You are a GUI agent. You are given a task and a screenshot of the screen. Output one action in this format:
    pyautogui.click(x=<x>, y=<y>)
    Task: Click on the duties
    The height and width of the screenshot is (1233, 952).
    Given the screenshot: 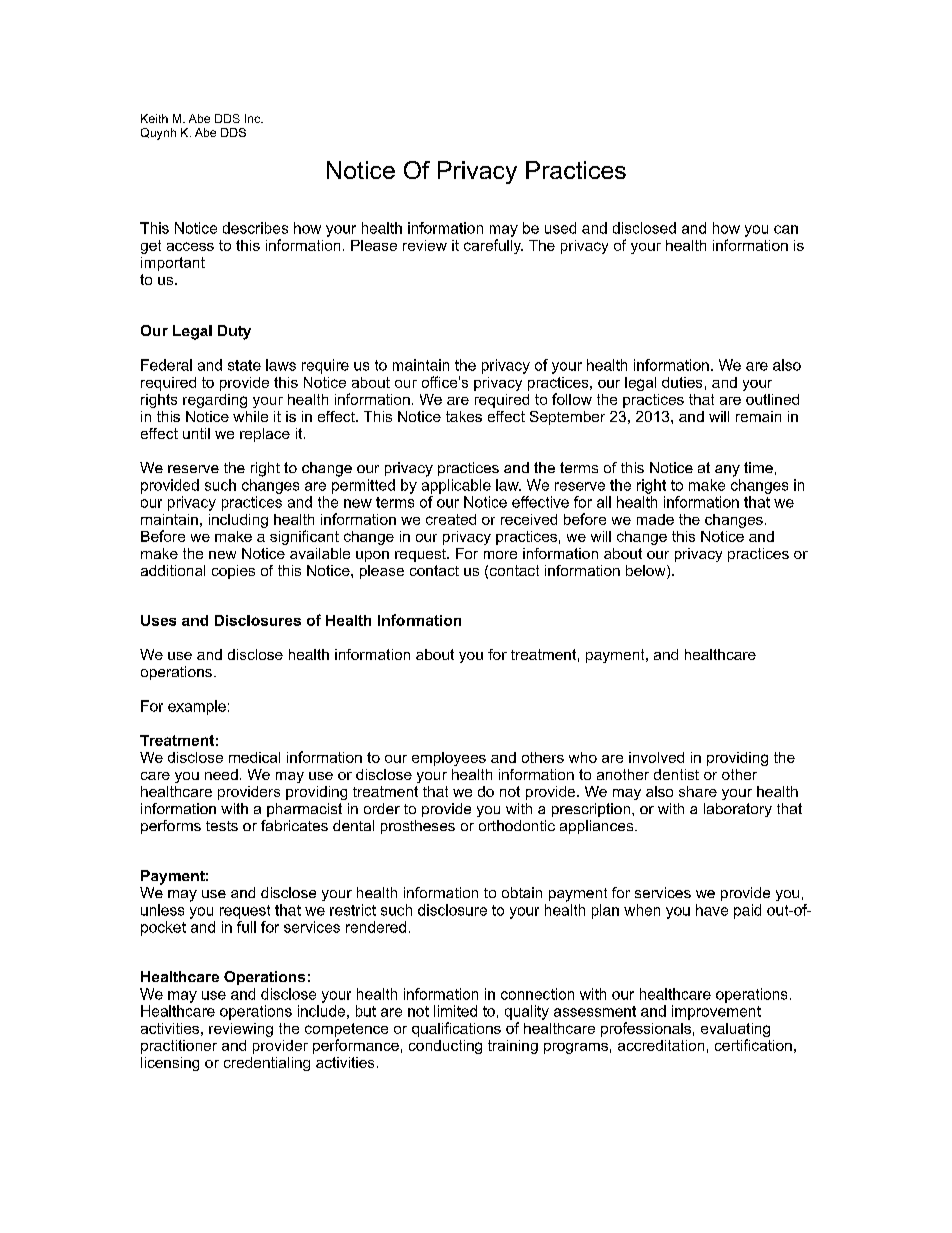 What is the action you would take?
    pyautogui.click(x=682, y=382)
